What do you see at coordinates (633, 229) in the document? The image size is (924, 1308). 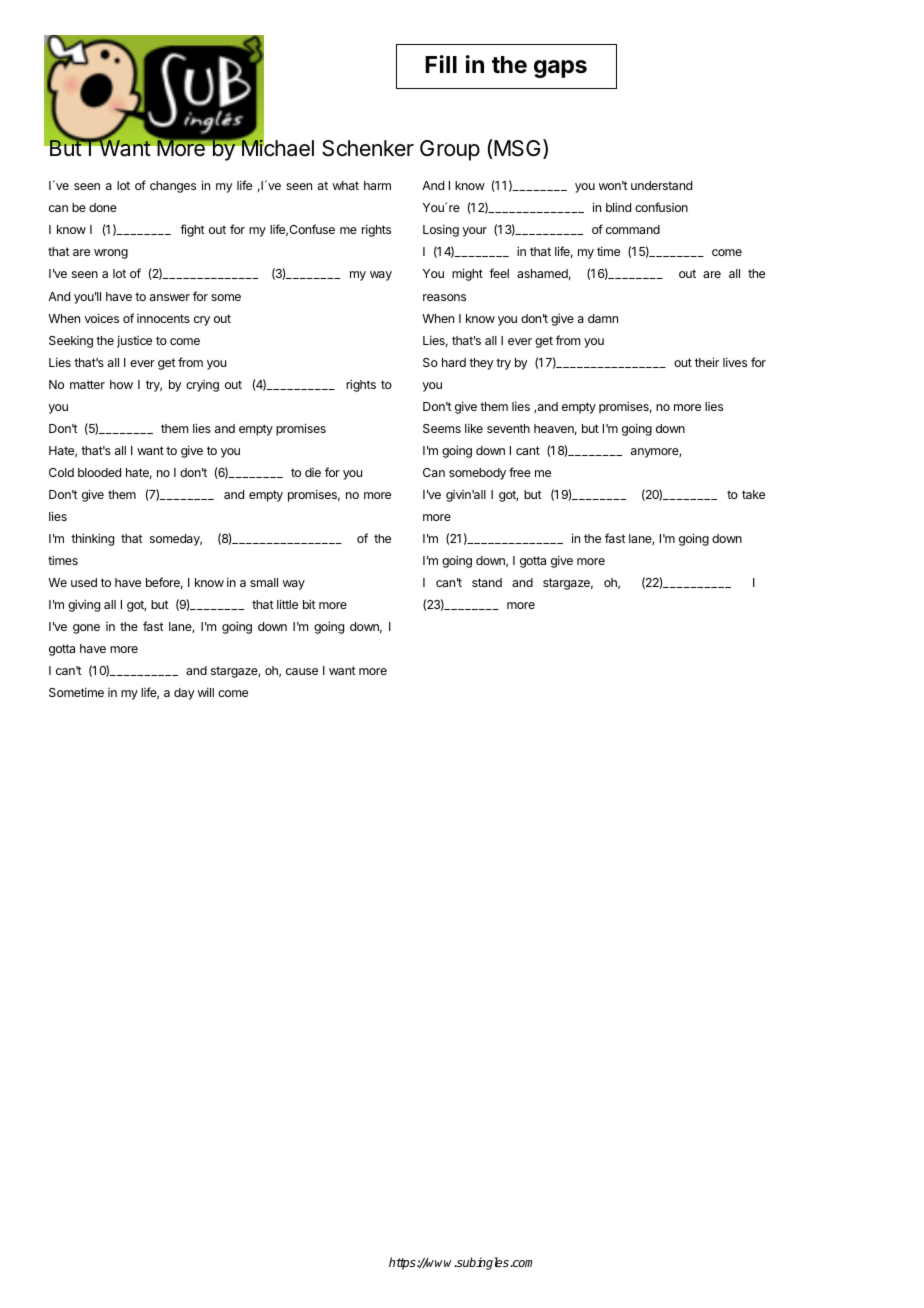 I see `command` at bounding box center [633, 229].
